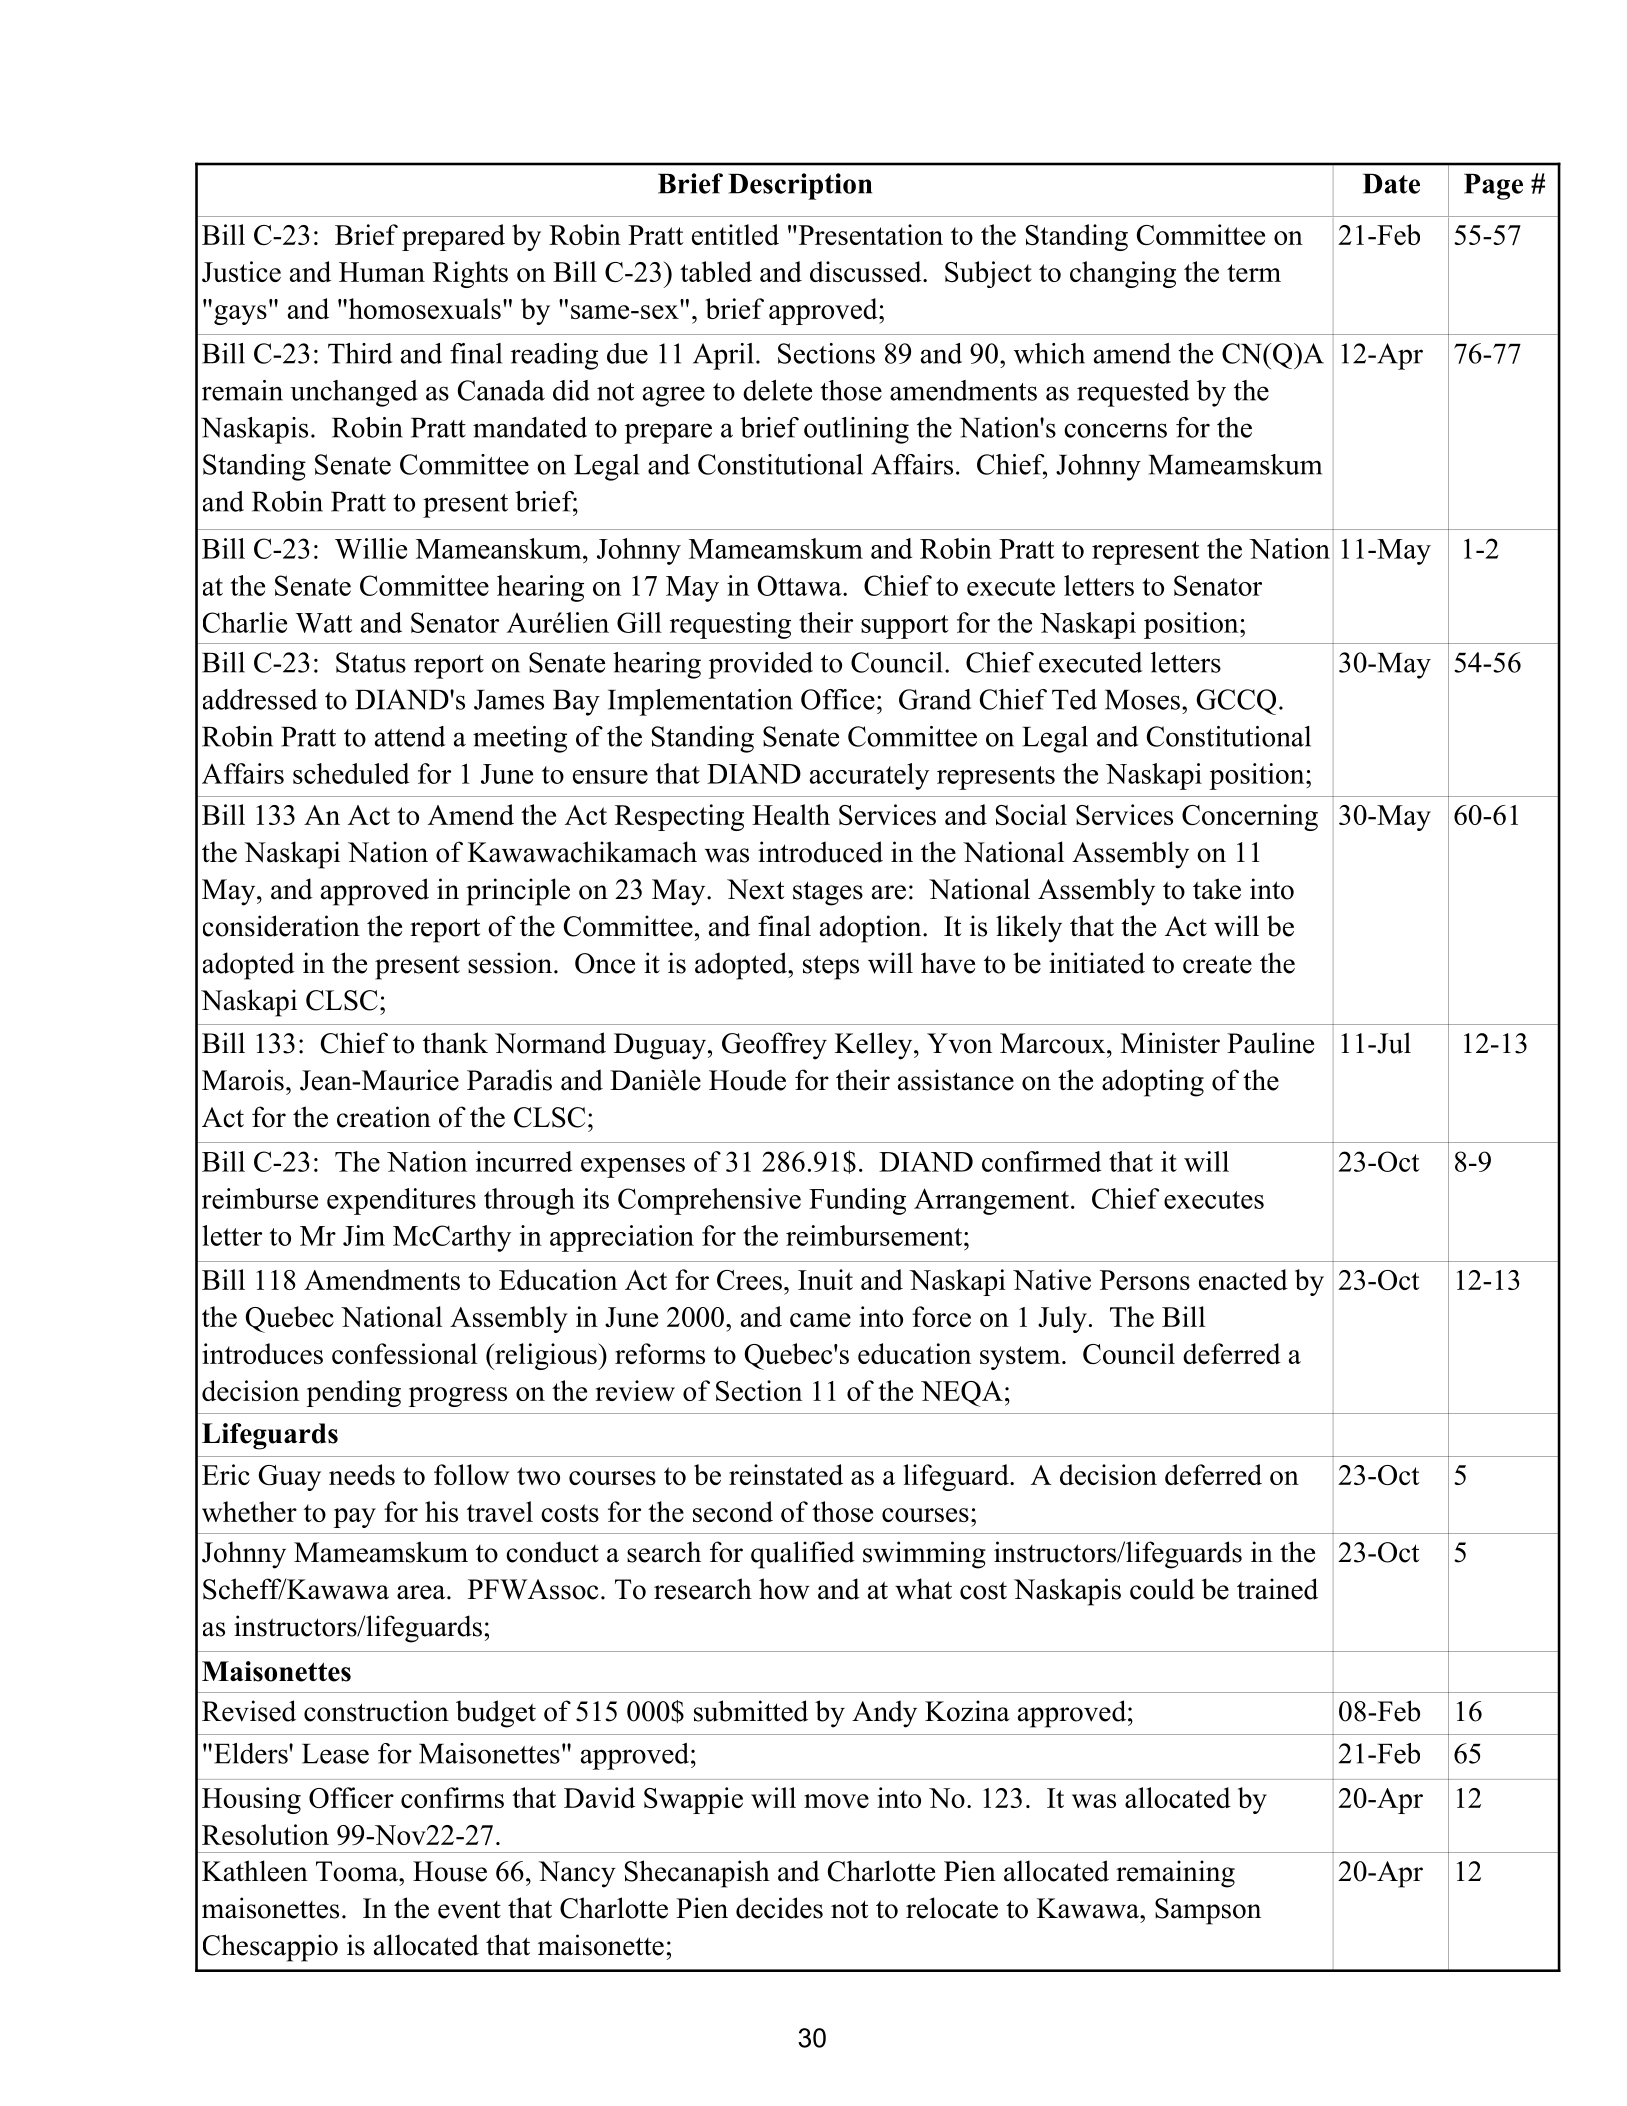 Image resolution: width=1627 pixels, height=2106 pixels. Describe the element at coordinates (351, 773) in the screenshot. I see `scheduled` at that location.
